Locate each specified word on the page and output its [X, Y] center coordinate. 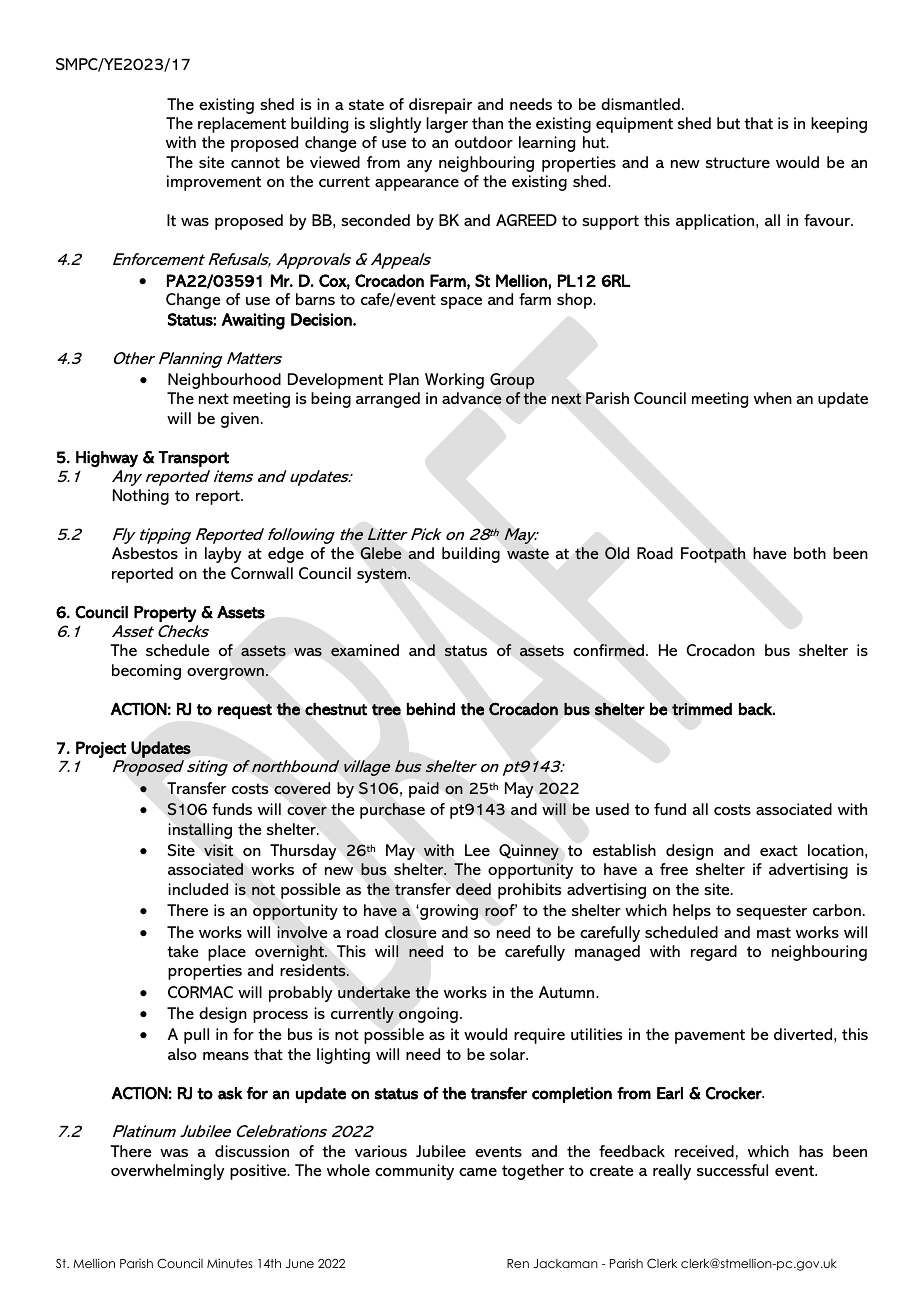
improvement [214, 183]
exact [779, 850]
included [198, 889]
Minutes [230, 1263]
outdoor [484, 142]
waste [528, 553]
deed [473, 889]
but [728, 123]
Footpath [713, 555]
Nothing [141, 497]
